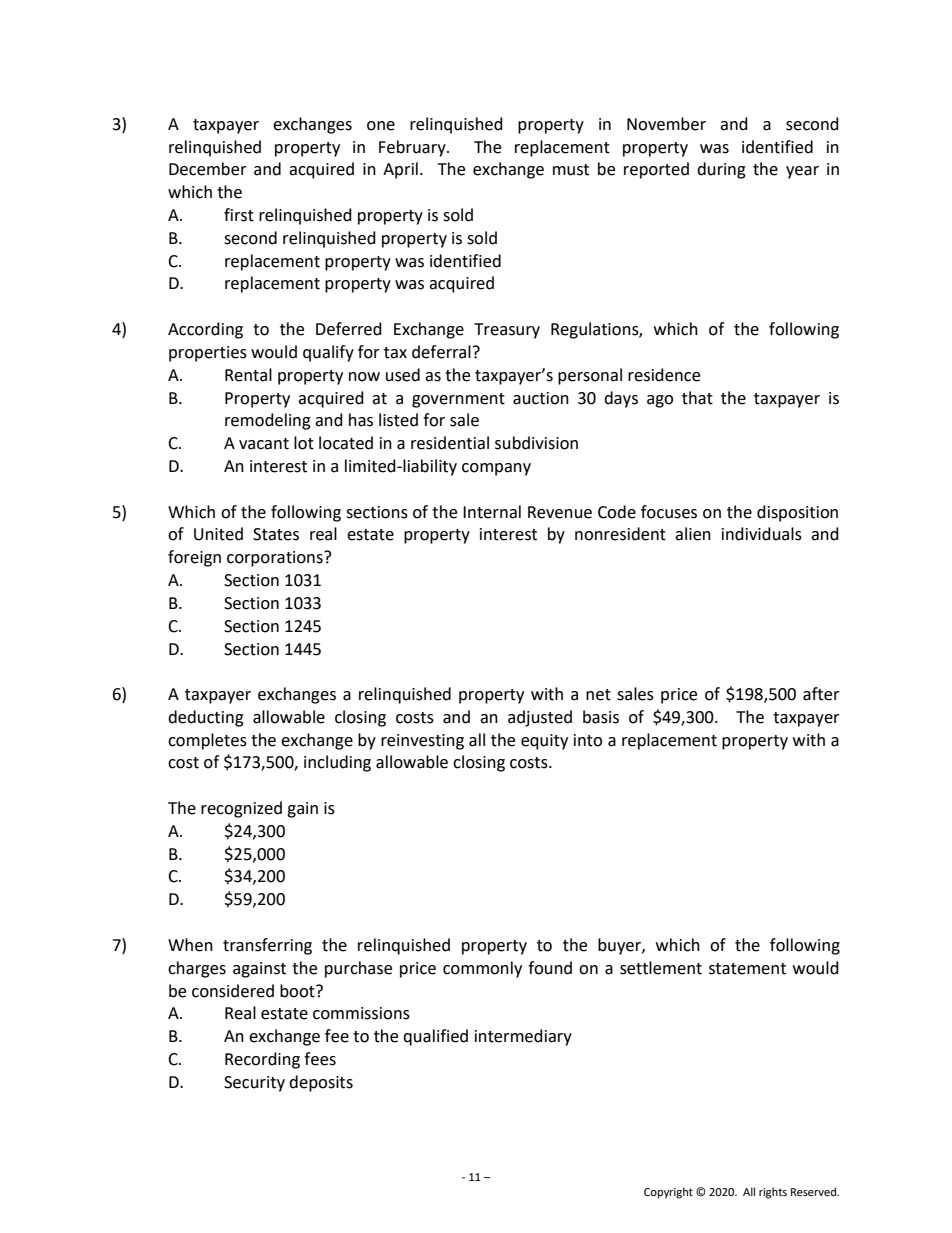 This image has height=1233, width=952. What do you see at coordinates (507, 331) in the image?
I see `Treasury` at bounding box center [507, 331].
